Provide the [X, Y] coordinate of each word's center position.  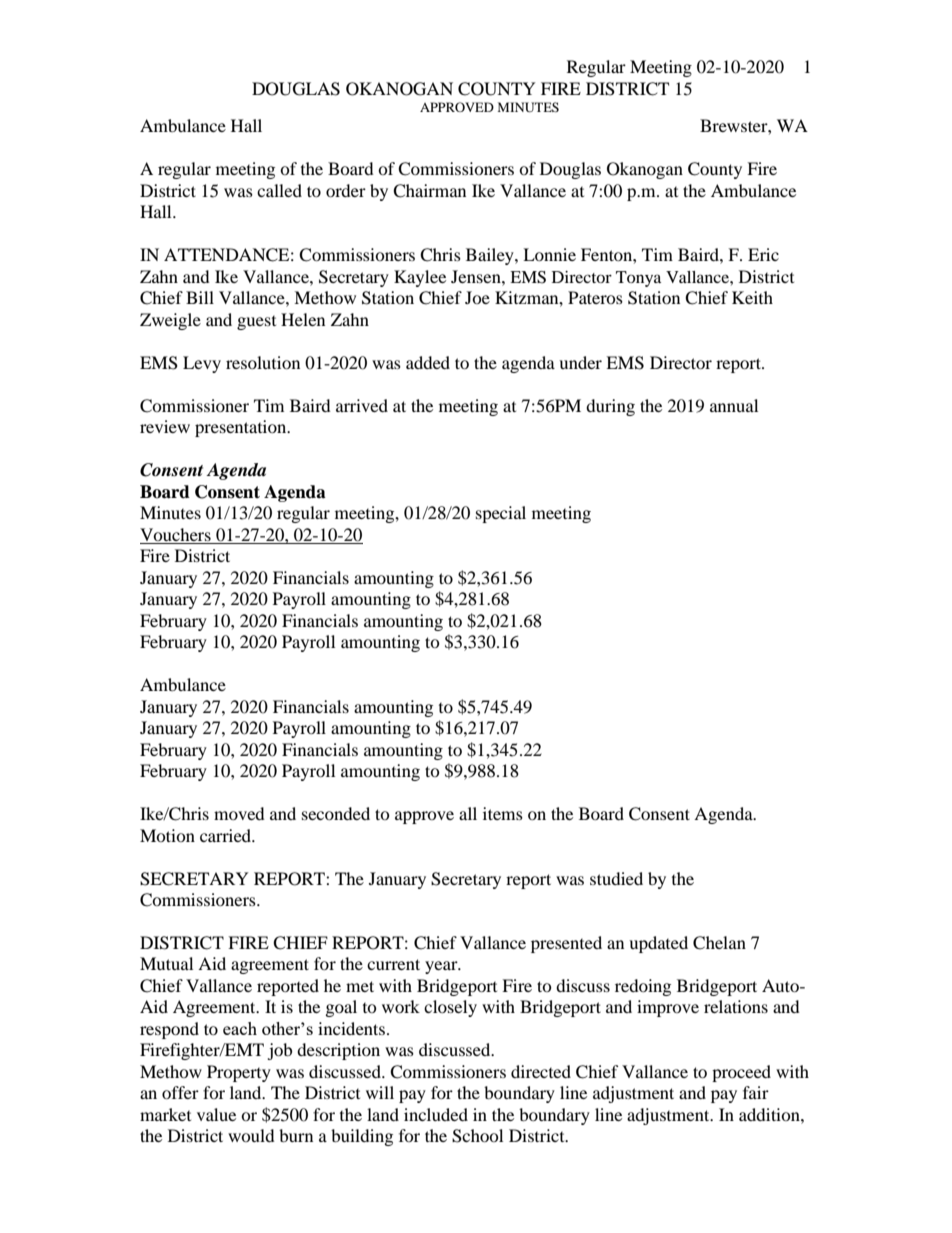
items [503, 813]
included [436, 1114]
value [216, 1114]
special [501, 514]
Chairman [429, 191]
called [279, 190]
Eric [763, 254]
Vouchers [175, 534]
